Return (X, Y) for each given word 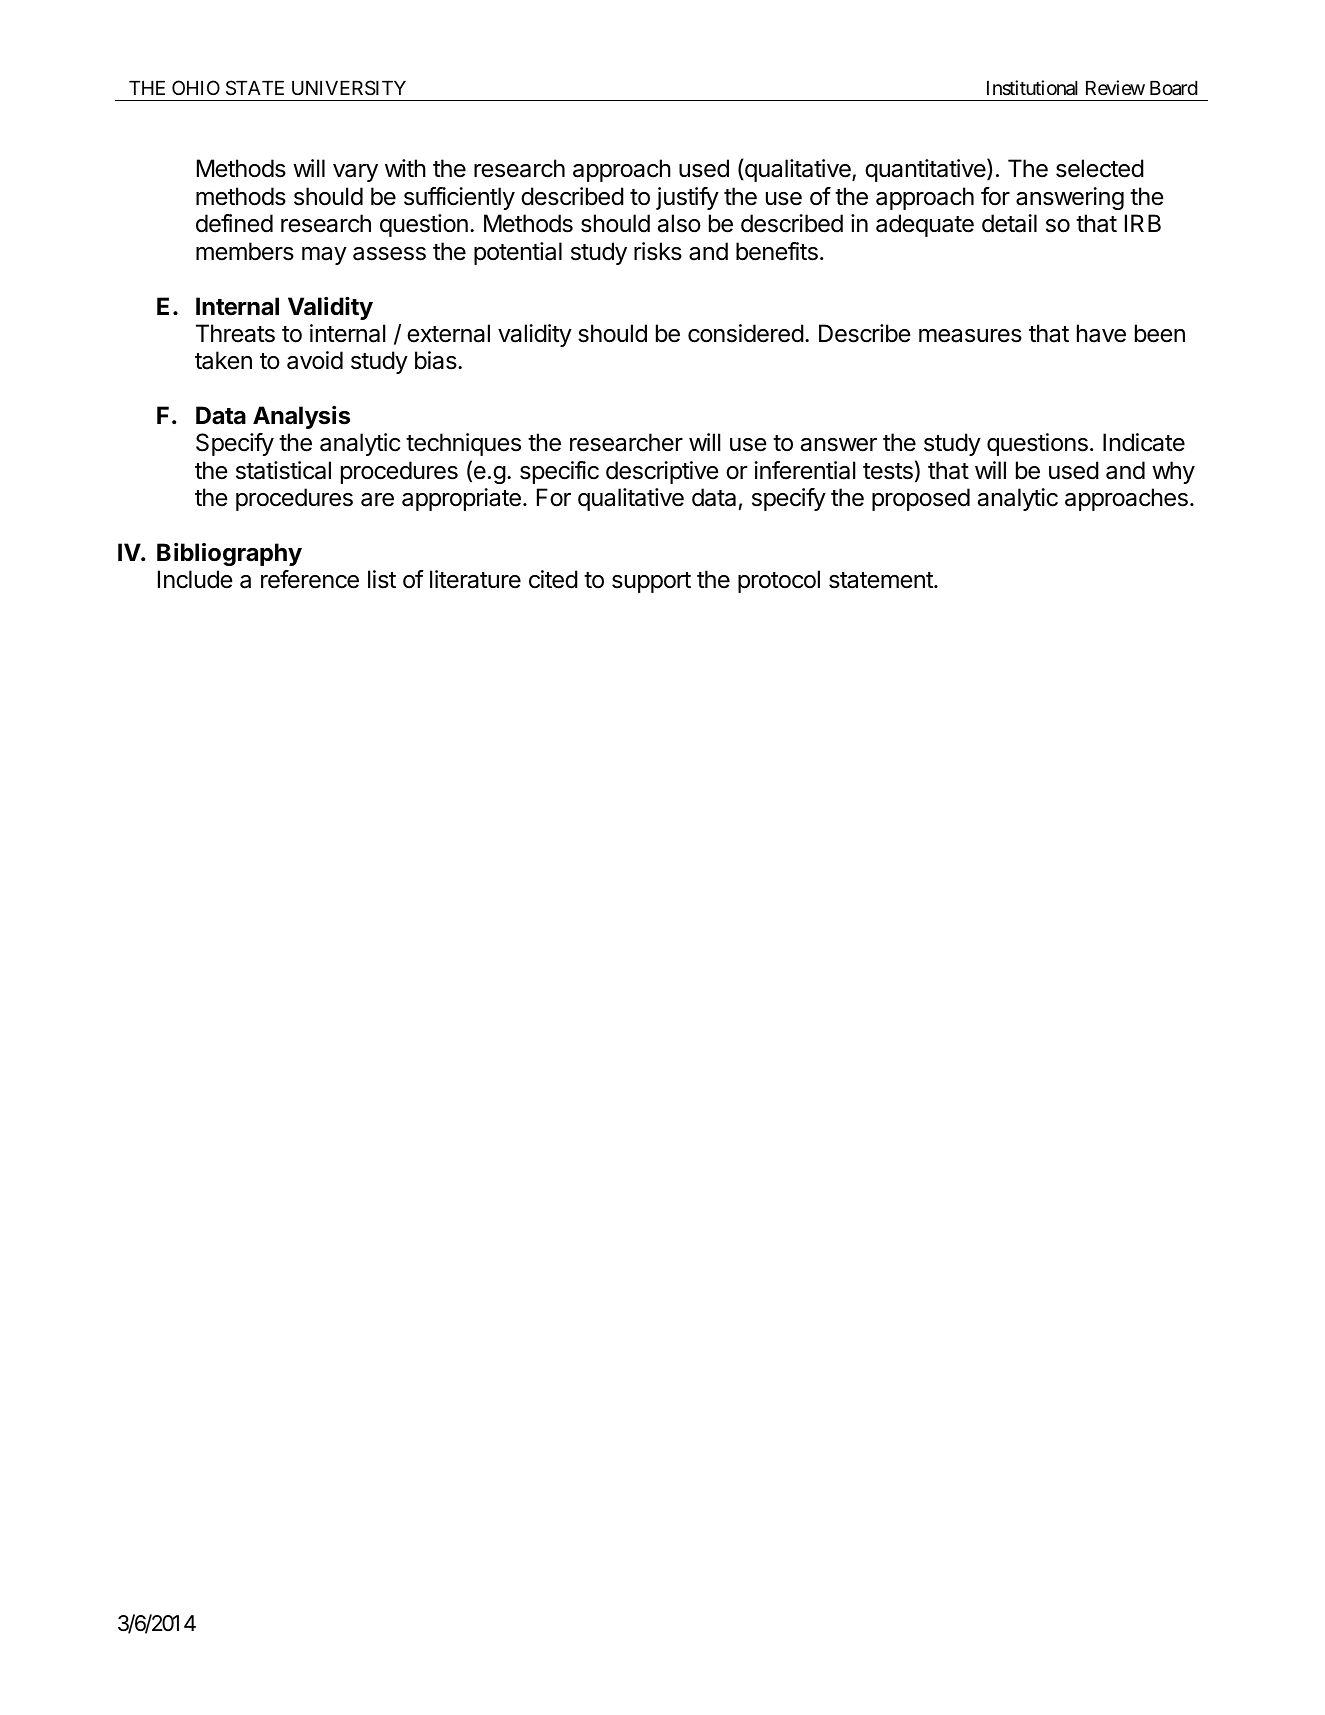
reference (310, 579)
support (651, 582)
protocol (779, 581)
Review (1115, 87)
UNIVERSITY (349, 87)
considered (746, 333)
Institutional (1032, 88)
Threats (235, 333)
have (1101, 333)
